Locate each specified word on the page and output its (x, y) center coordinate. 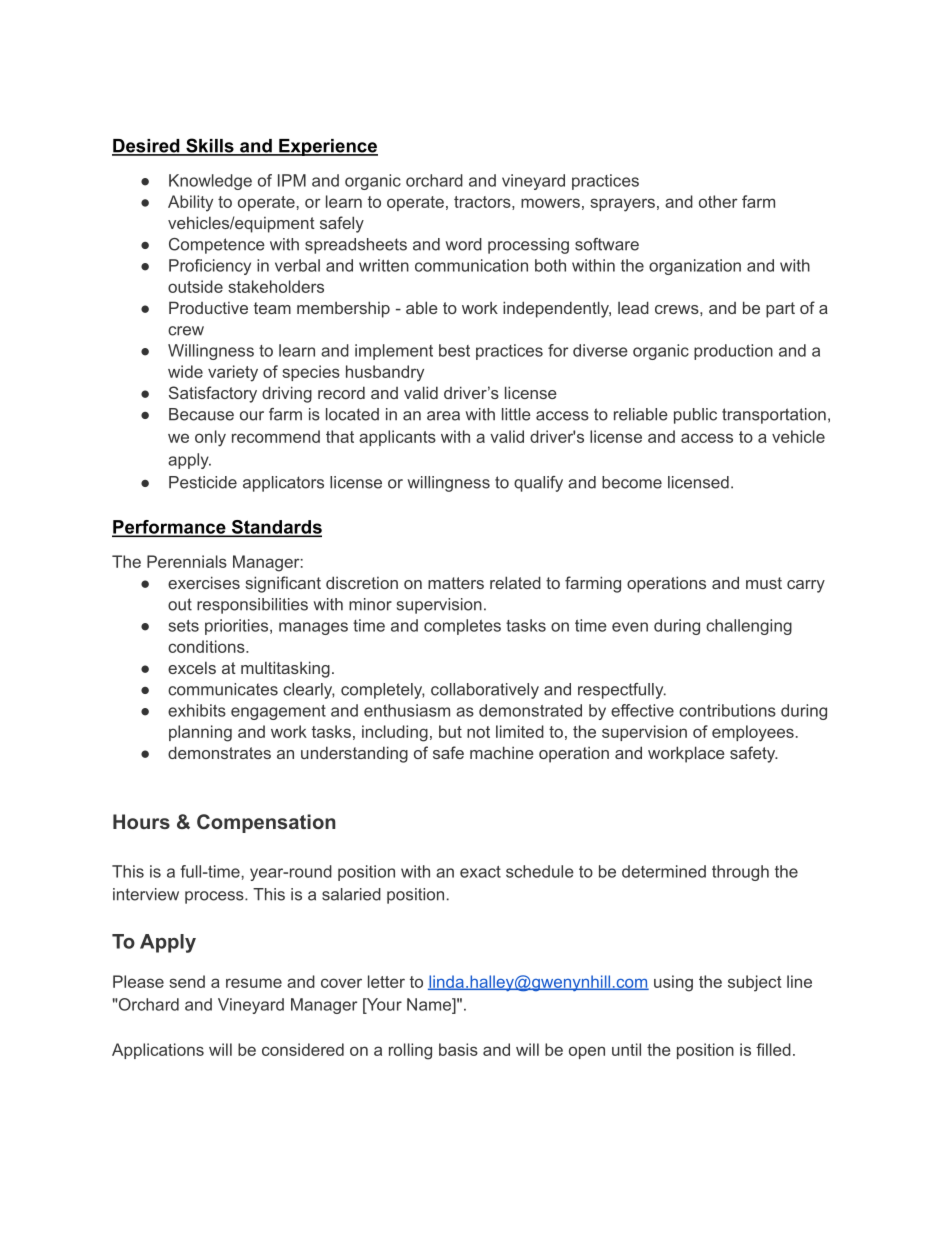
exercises (204, 582)
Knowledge (210, 182)
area (443, 416)
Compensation (266, 823)
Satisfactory (213, 394)
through (740, 873)
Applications (158, 1051)
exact (480, 872)
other (718, 201)
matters (456, 583)
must (764, 583)
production (733, 352)
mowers (550, 203)
